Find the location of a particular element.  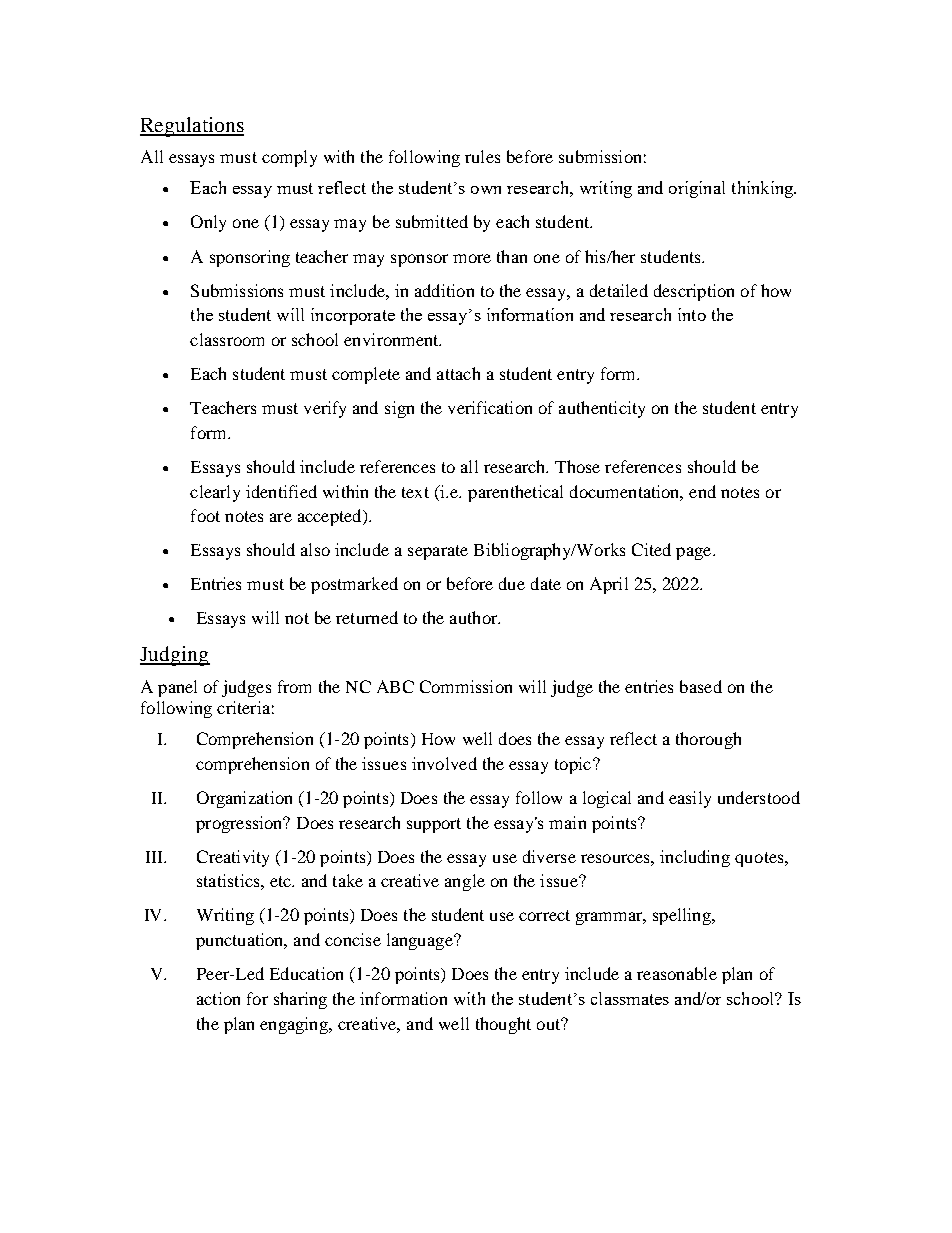

including is located at coordinates (695, 858).
